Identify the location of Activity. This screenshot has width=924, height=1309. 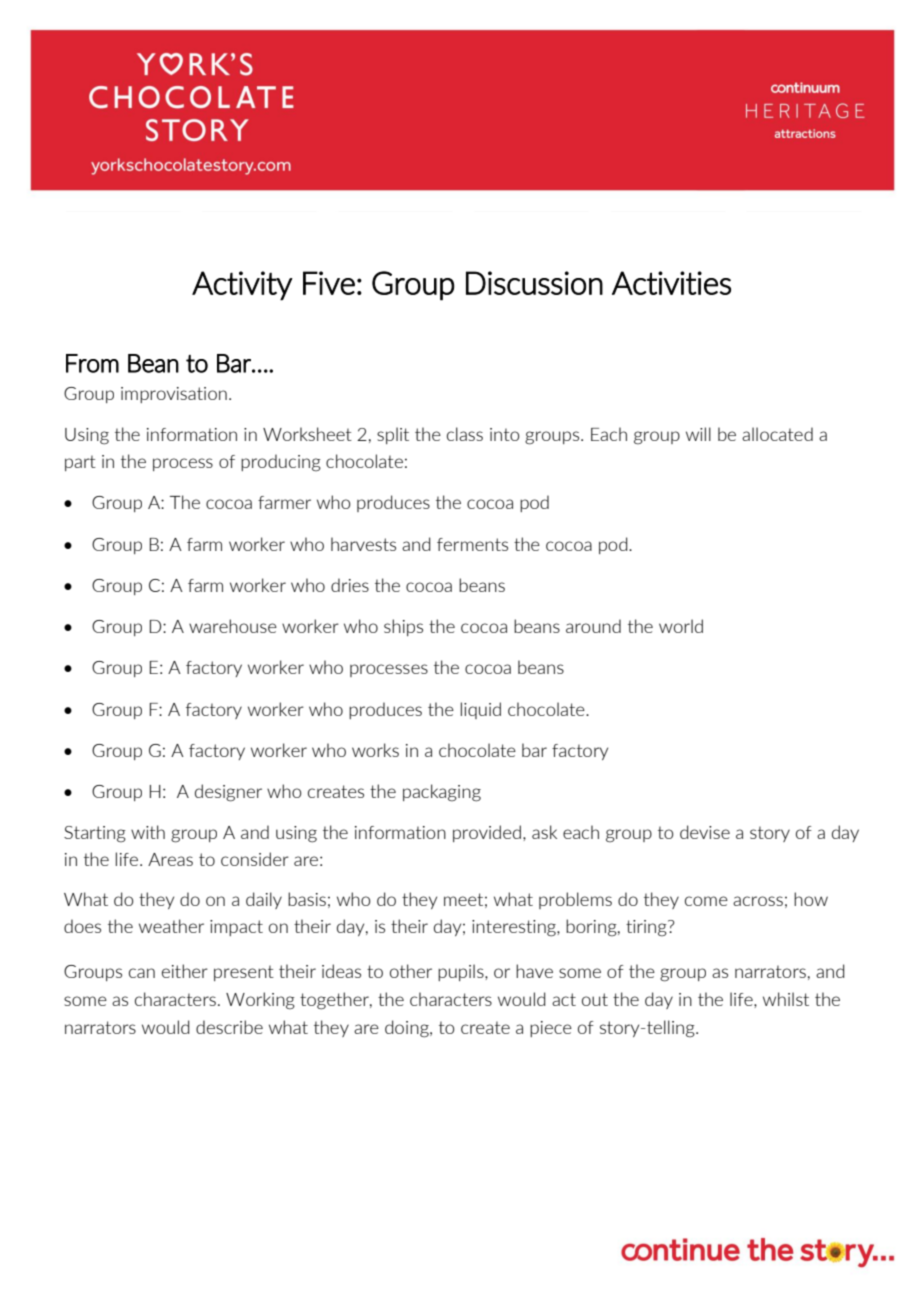
(242, 286).
